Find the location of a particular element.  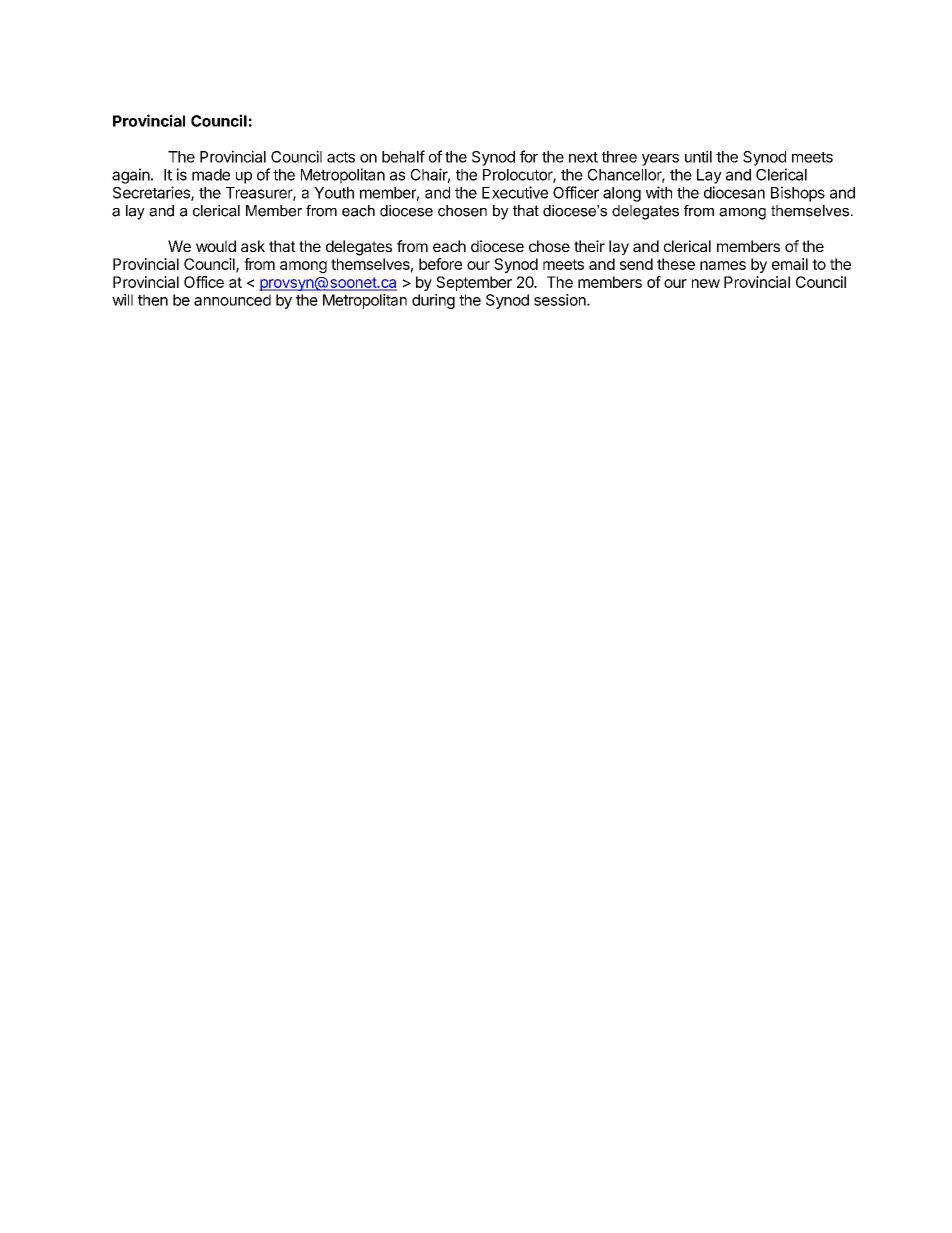

would is located at coordinates (216, 246).
